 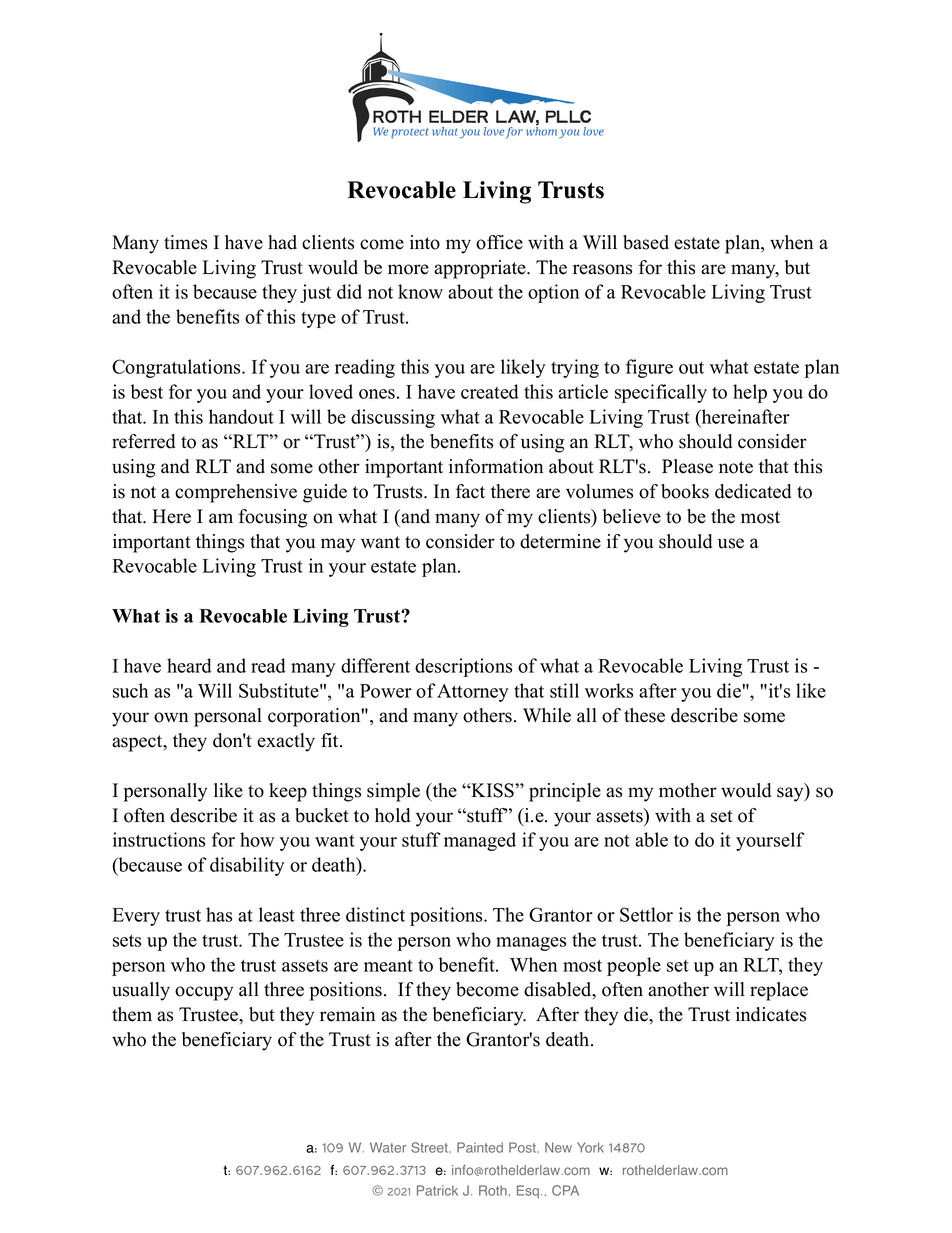 What do you see at coordinates (644, 715) in the screenshot?
I see `these` at bounding box center [644, 715].
